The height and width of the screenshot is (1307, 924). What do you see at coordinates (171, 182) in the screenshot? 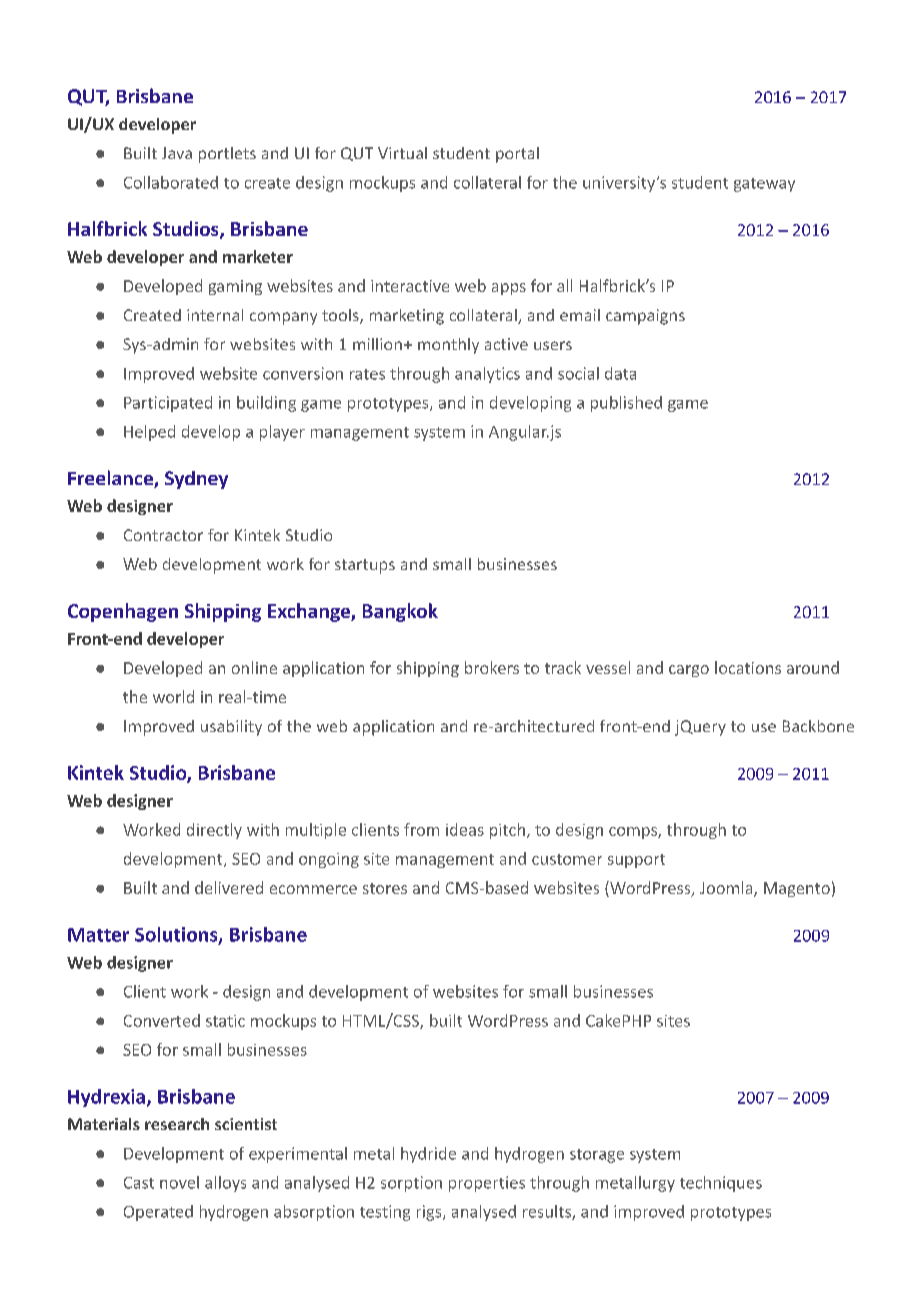
I see `Collaborated` at bounding box center [171, 182].
